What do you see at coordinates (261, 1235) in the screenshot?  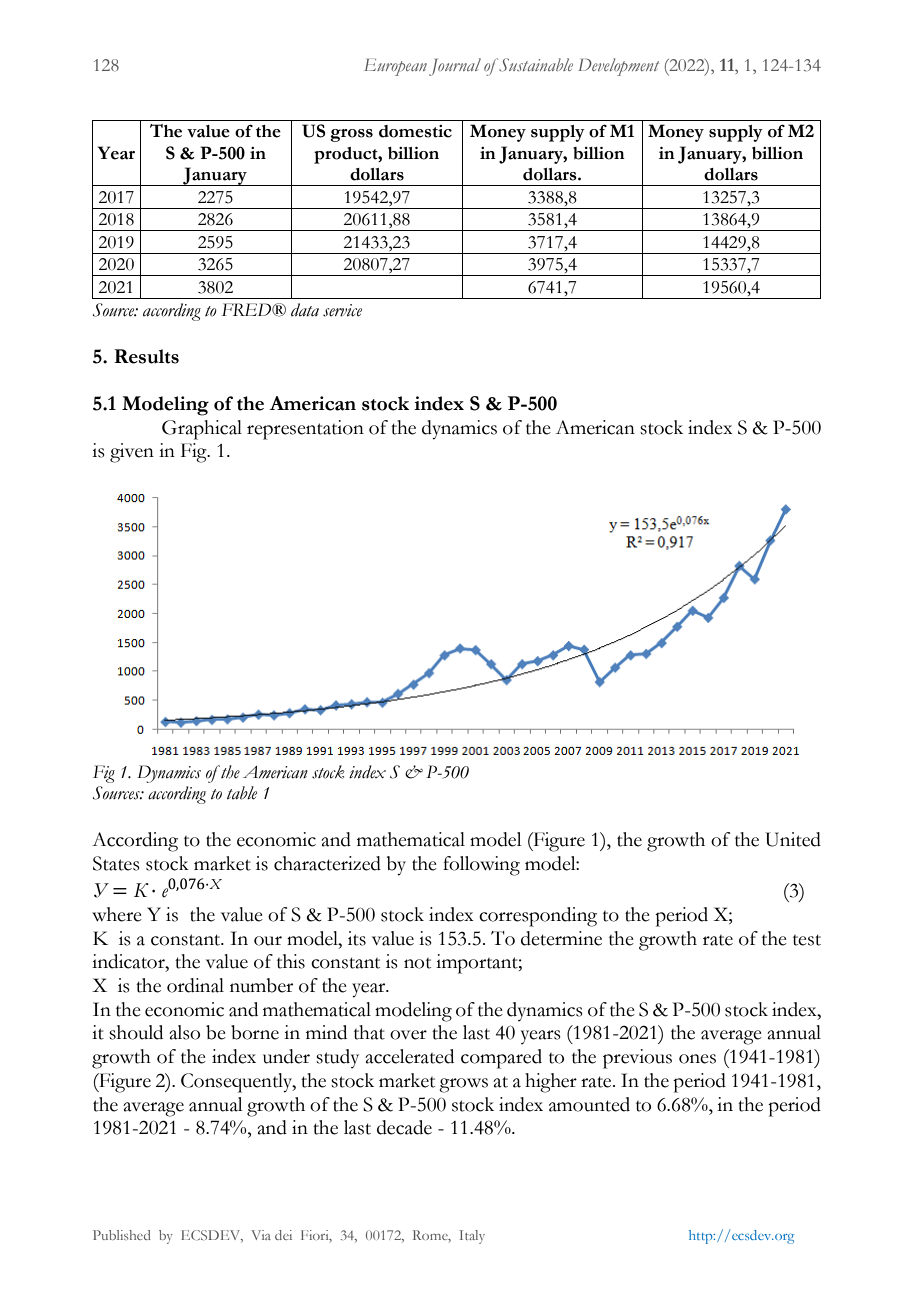 I see `Via` at bounding box center [261, 1235].
